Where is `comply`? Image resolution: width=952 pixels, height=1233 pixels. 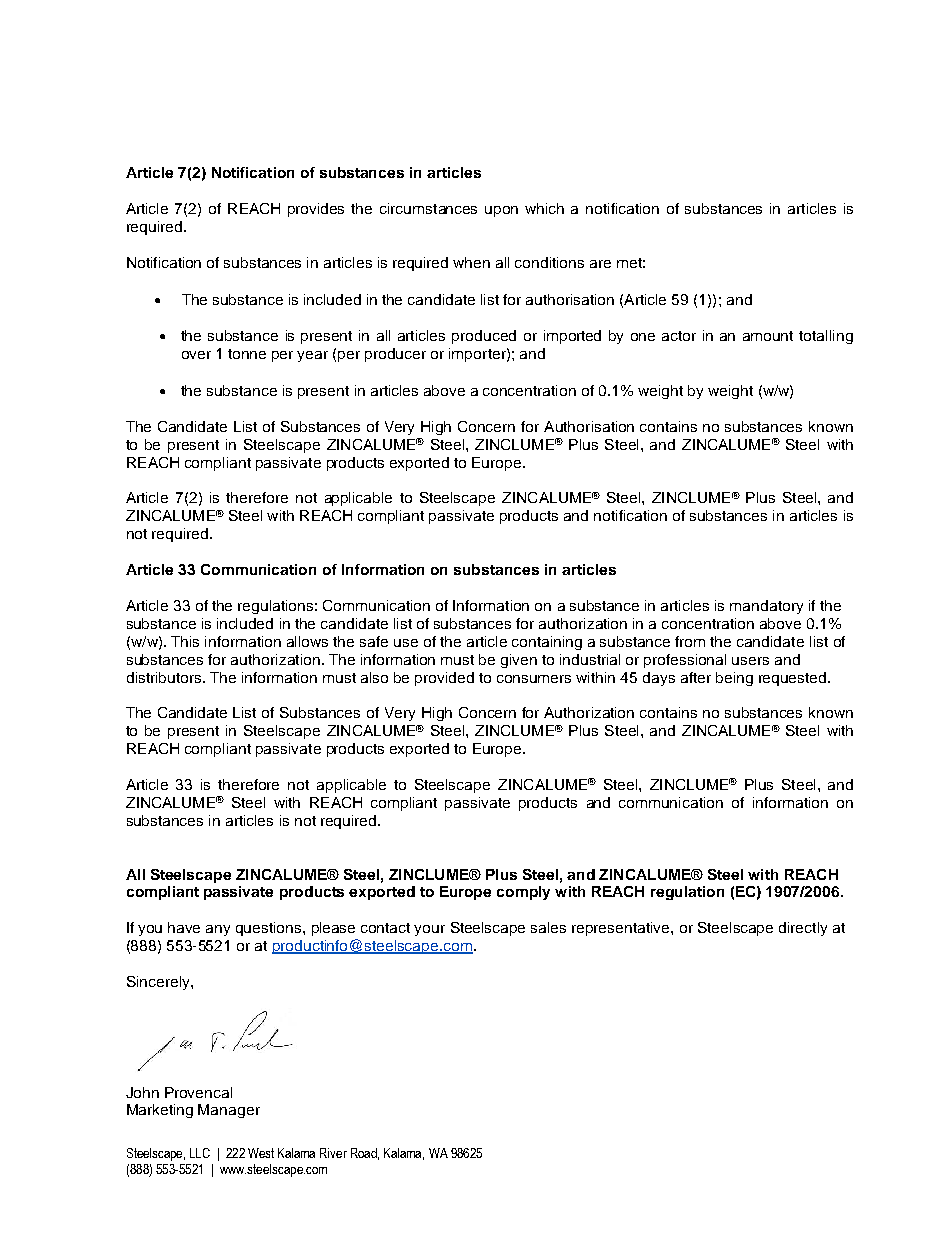
comply is located at coordinates (523, 893).
